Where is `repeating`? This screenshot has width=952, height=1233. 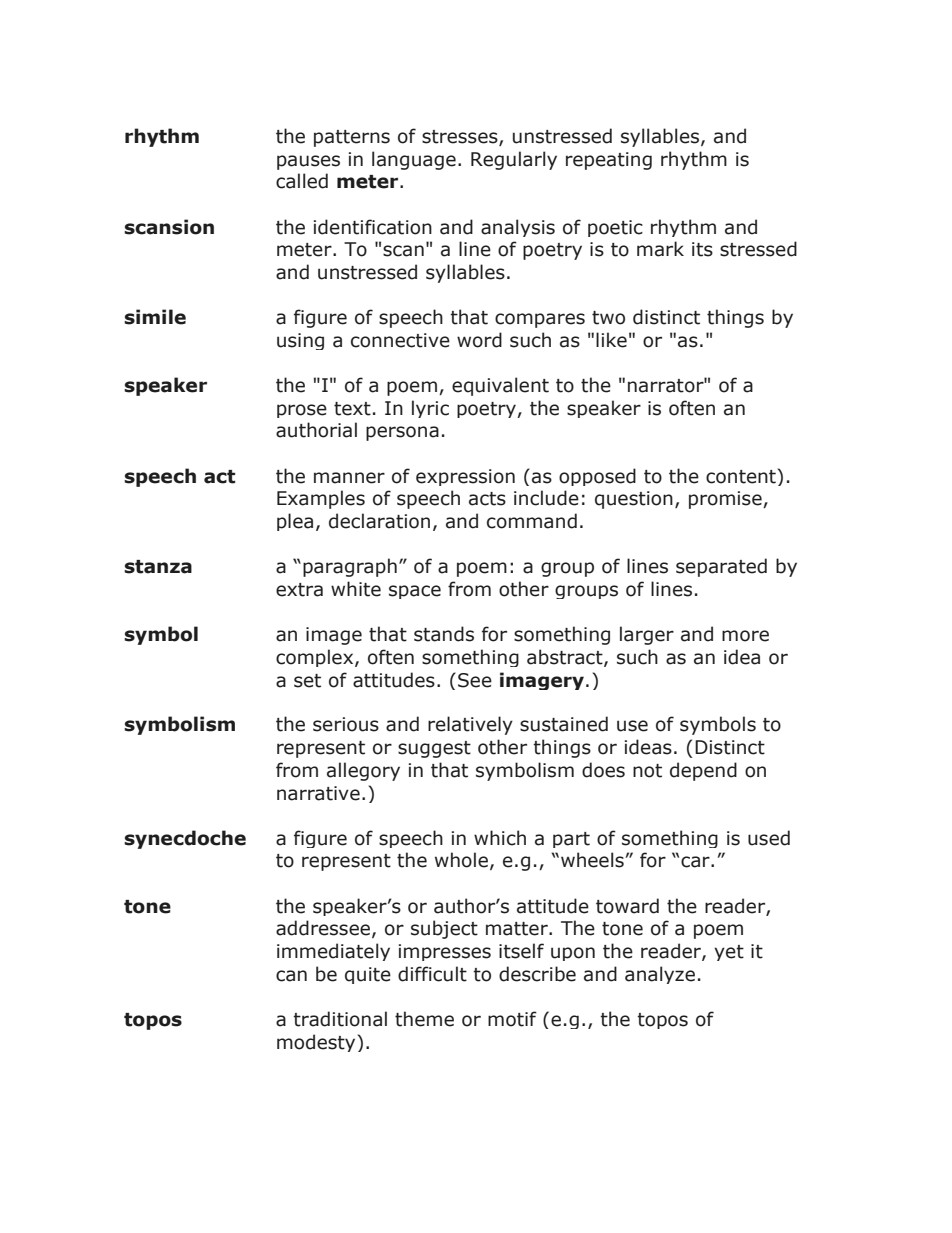 repeating is located at coordinates (609, 161).
